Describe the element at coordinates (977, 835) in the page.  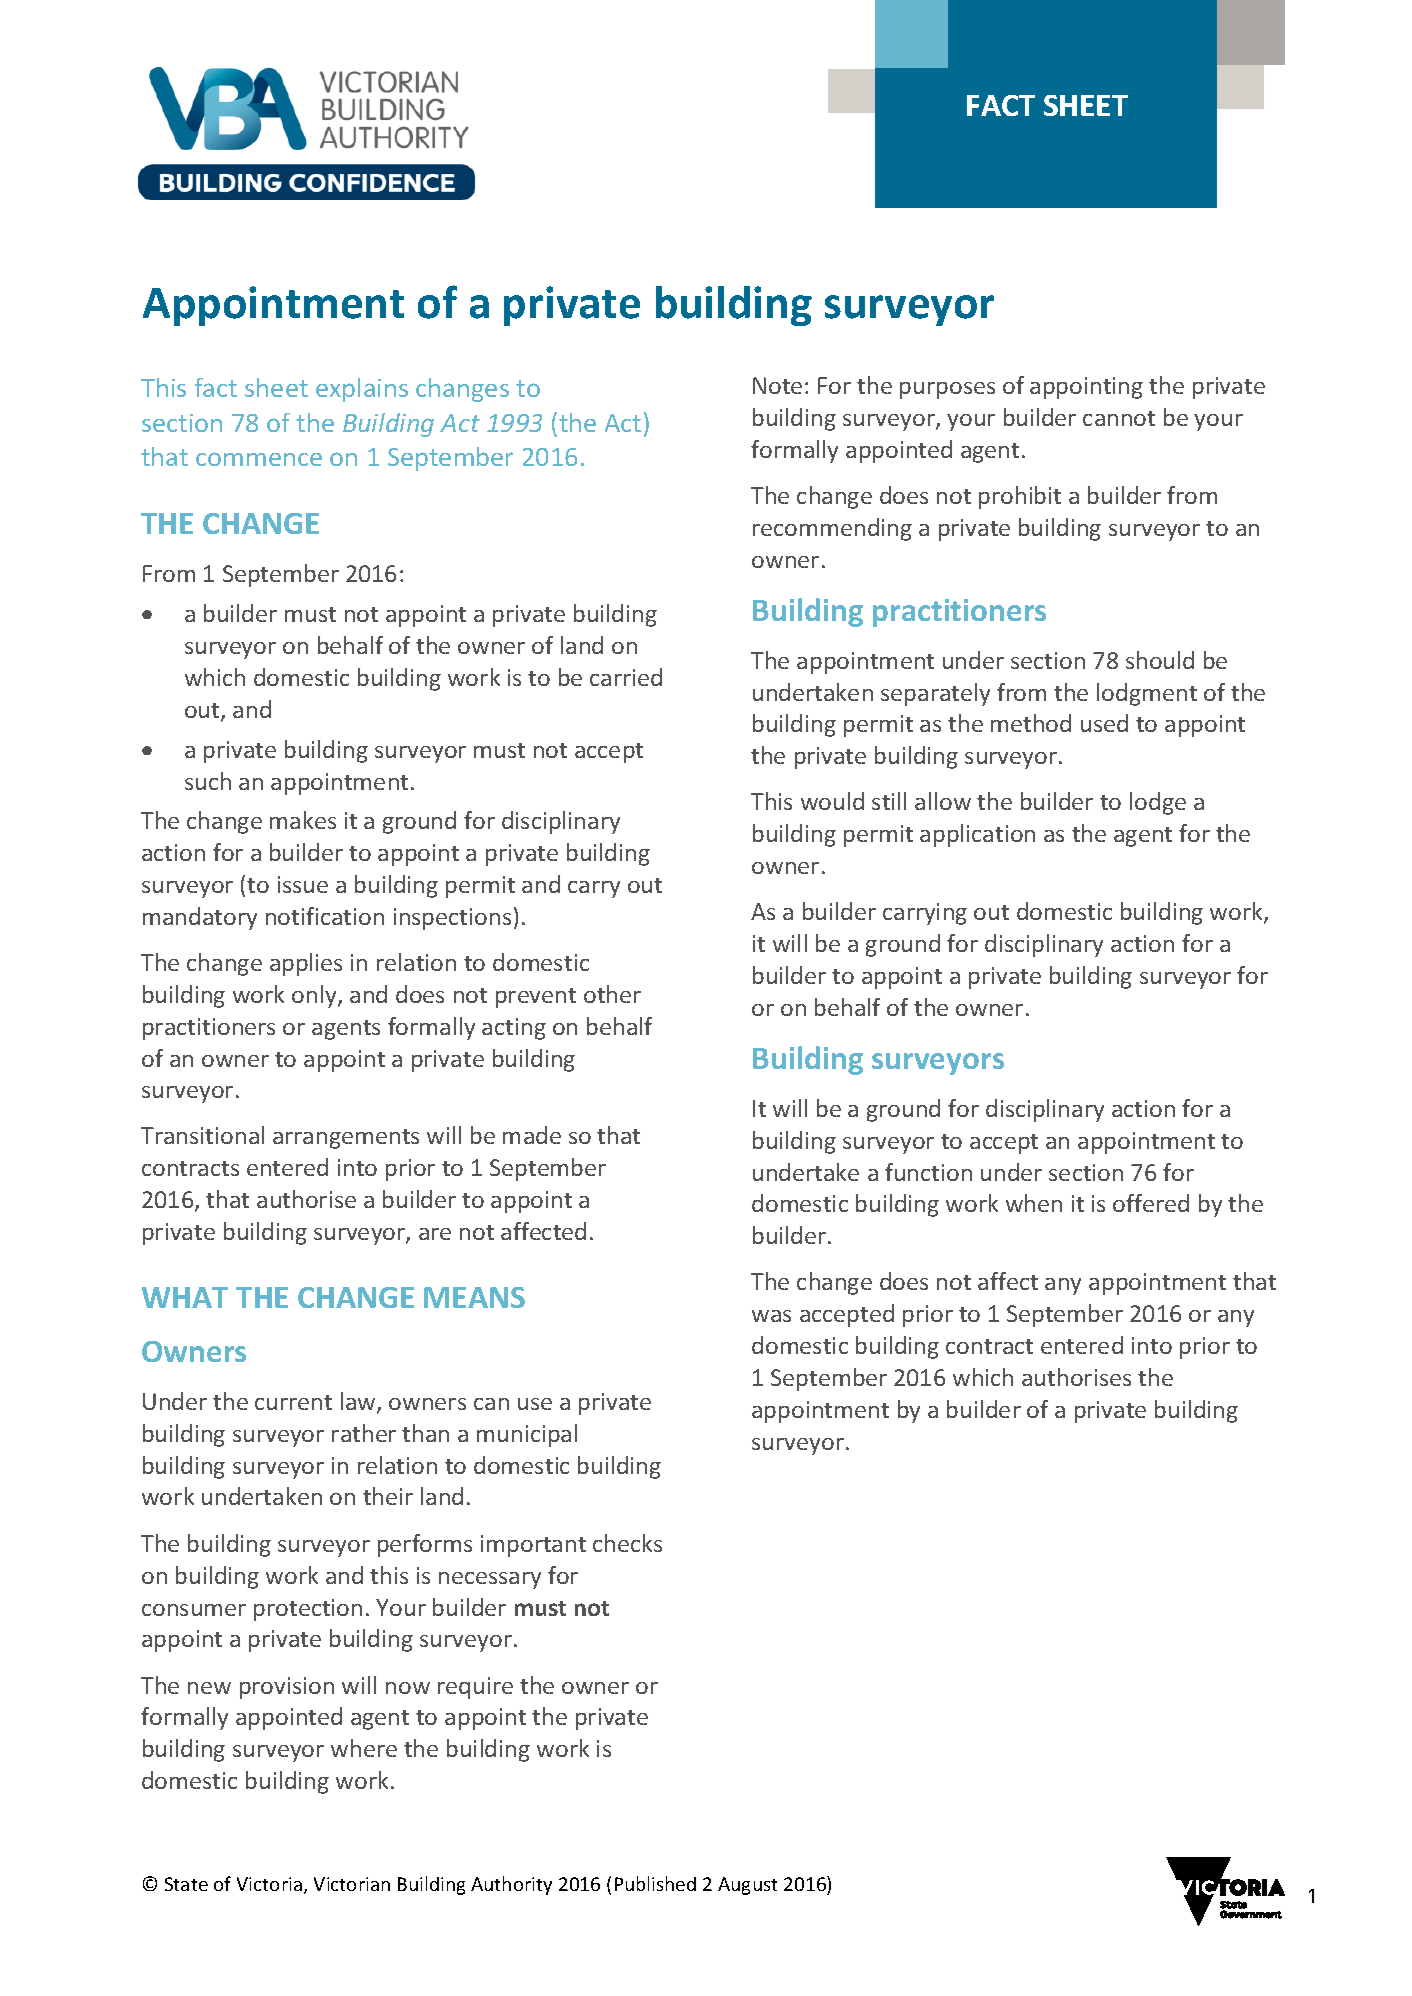
I see `application` at that location.
